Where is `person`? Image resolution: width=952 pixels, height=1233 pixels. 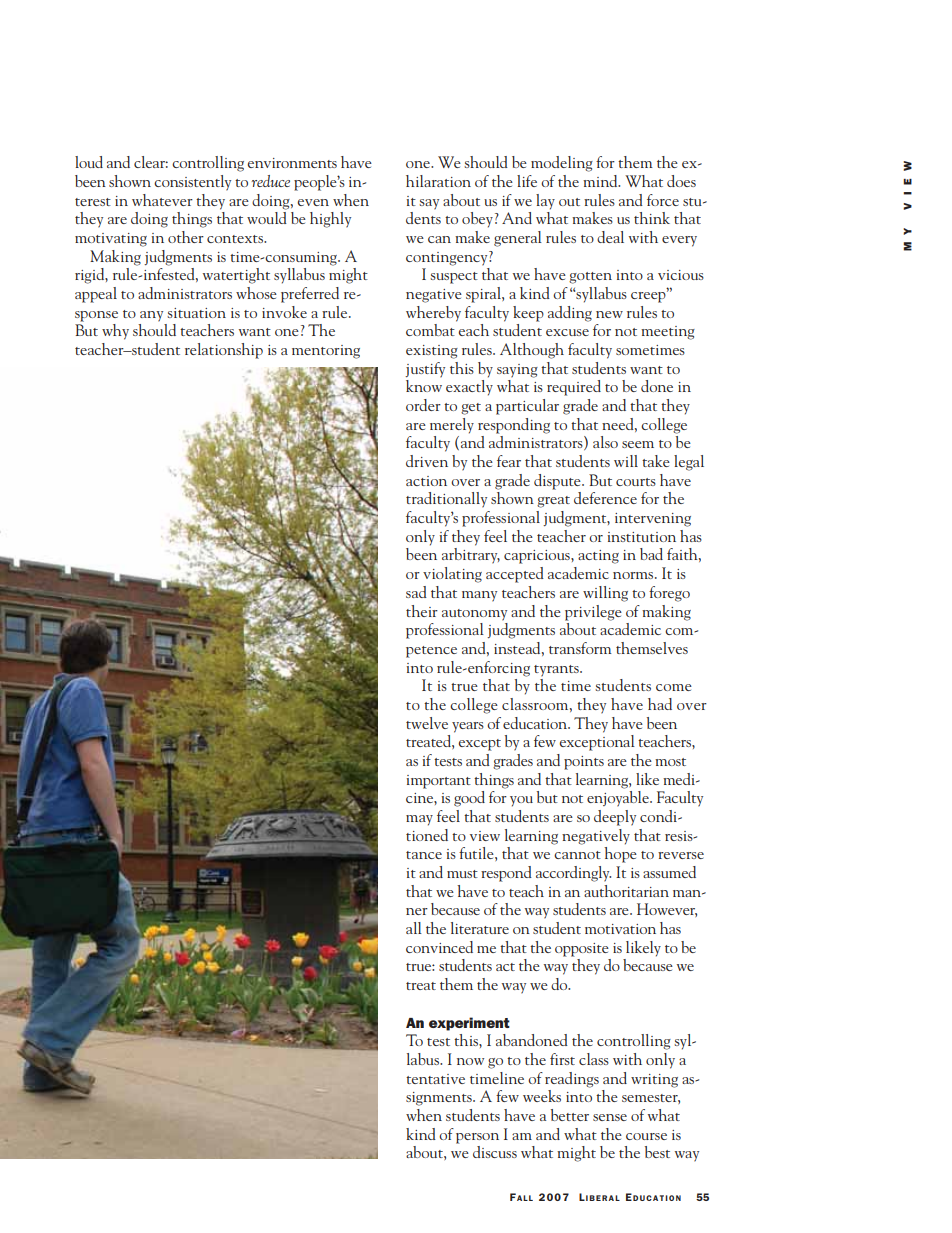 person is located at coordinates (477, 1138).
